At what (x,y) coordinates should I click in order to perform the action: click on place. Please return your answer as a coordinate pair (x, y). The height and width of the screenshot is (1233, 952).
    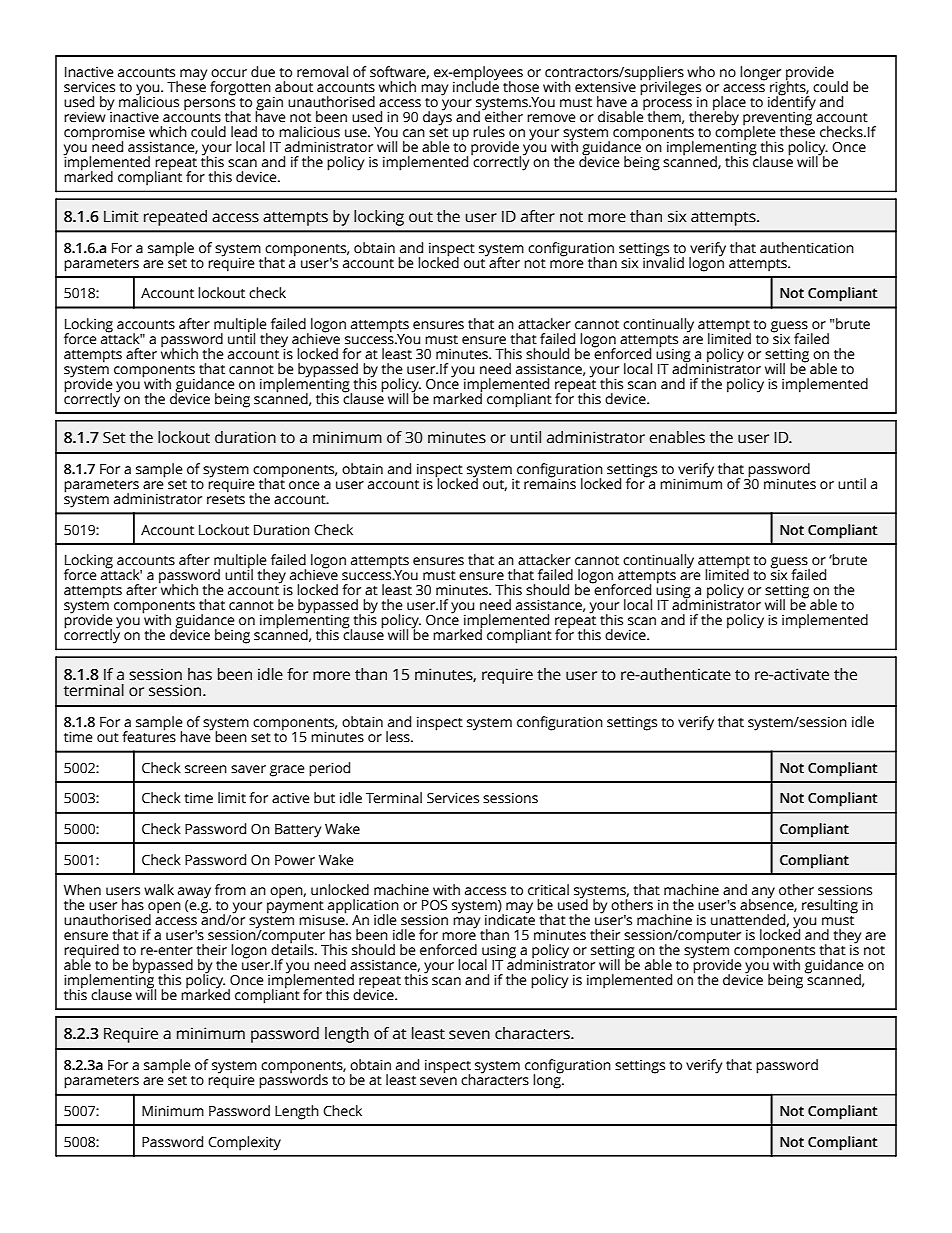
    Looking at the image, I should click on (729, 104).
